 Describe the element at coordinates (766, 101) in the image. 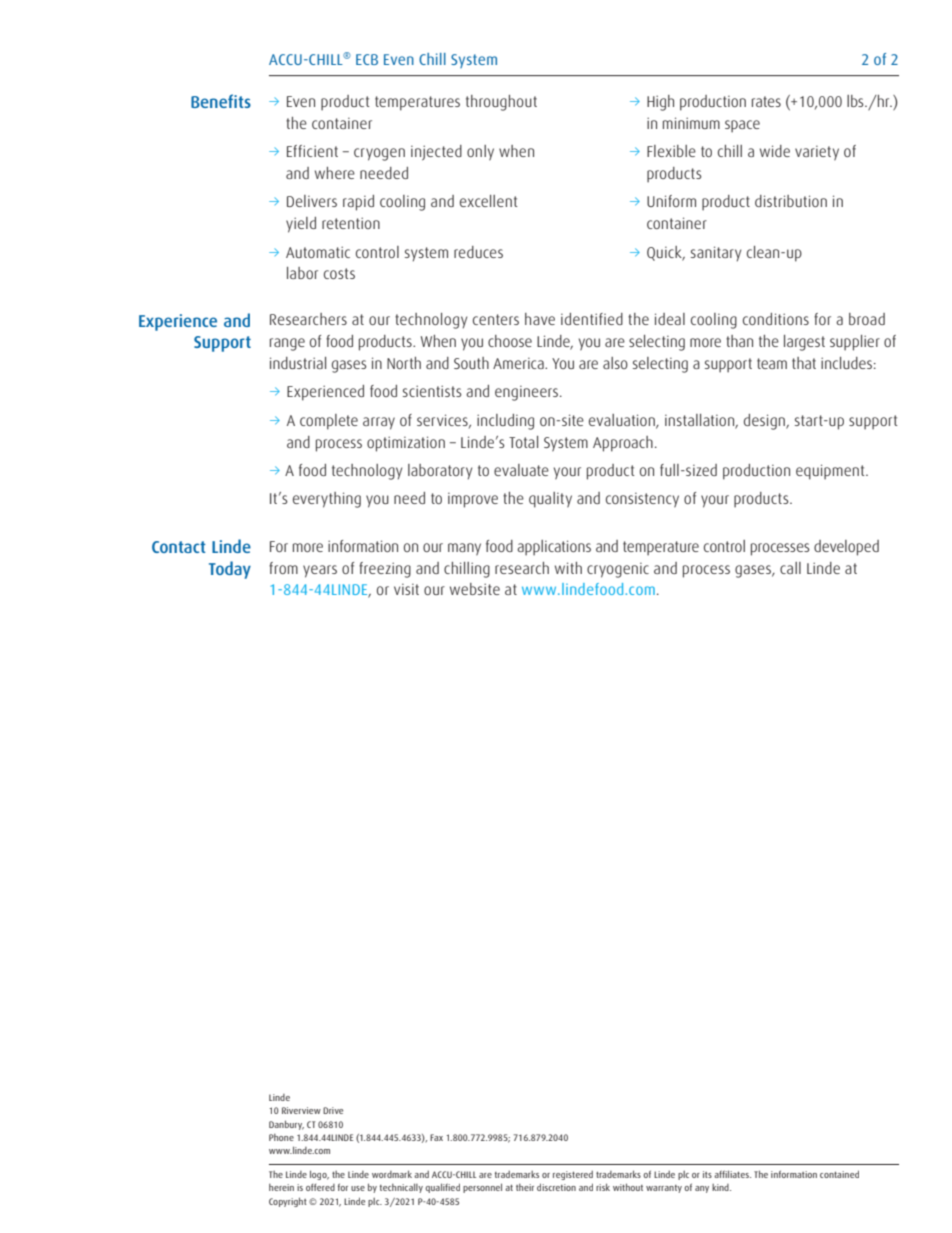

I see `rates` at that location.
